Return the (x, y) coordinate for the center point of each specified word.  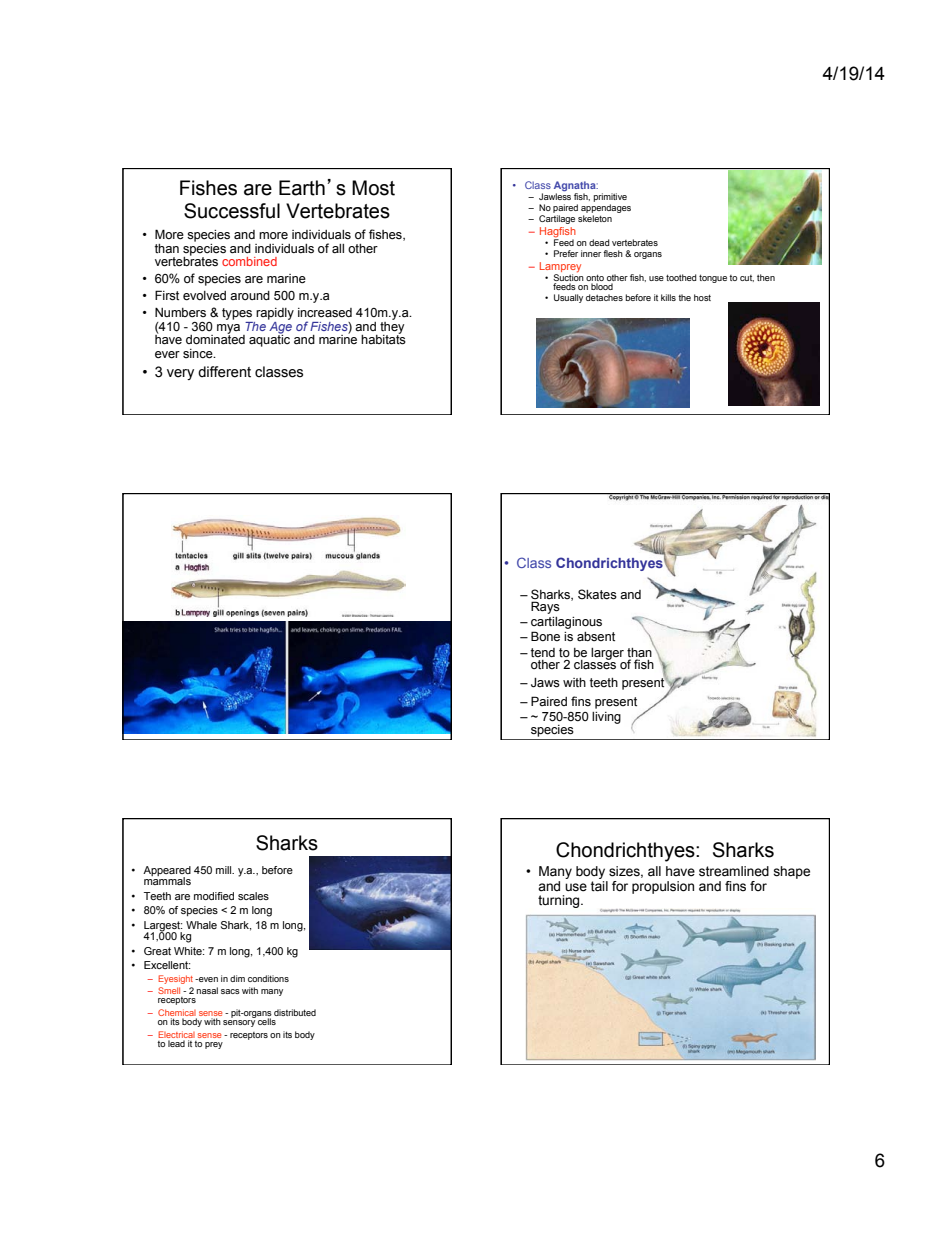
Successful (232, 211)
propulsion (663, 887)
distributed (295, 1012)
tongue (713, 279)
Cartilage (557, 219)
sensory (239, 1023)
